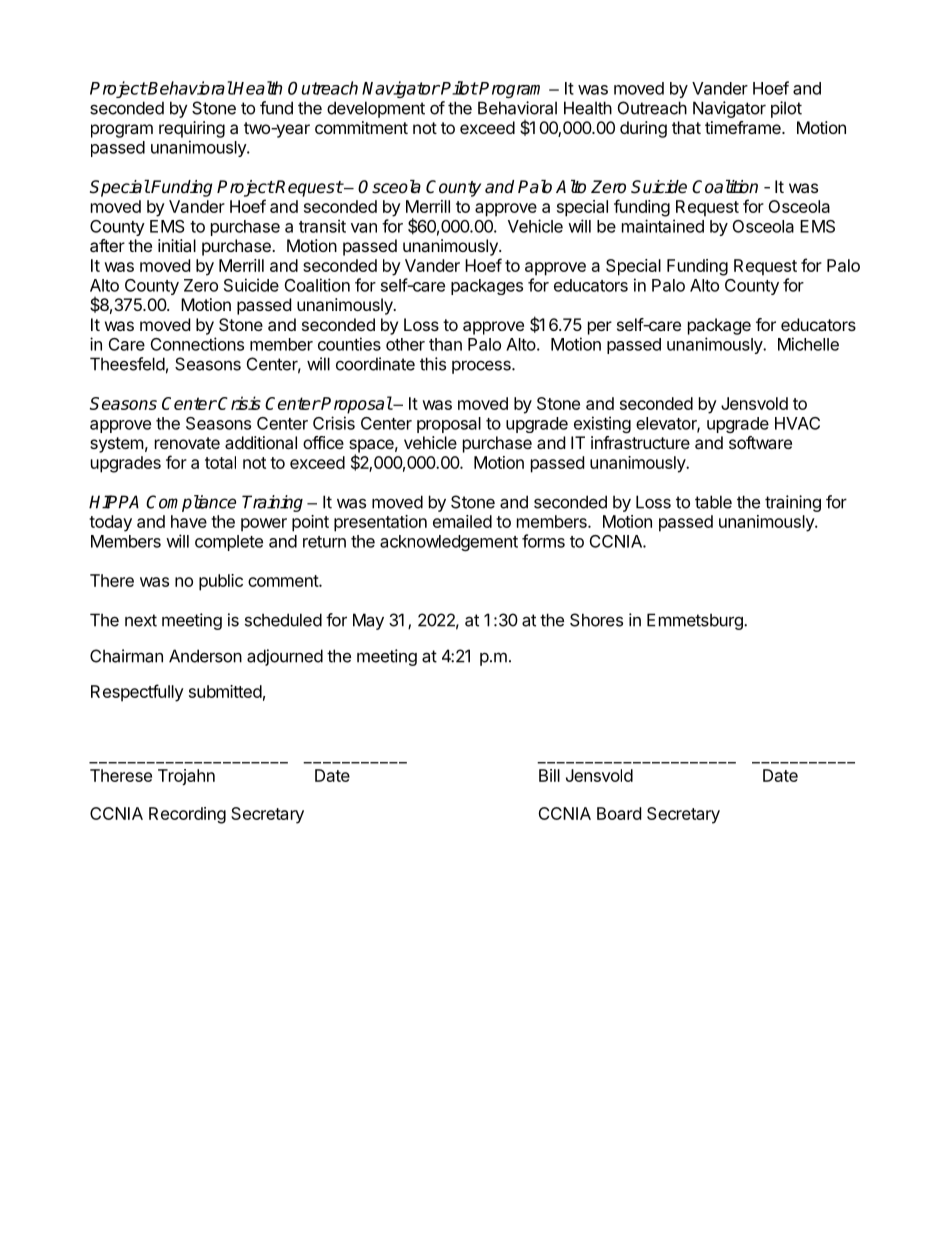 Image resolution: width=952 pixels, height=1233 pixels. I want to click on software, so click(760, 442).
